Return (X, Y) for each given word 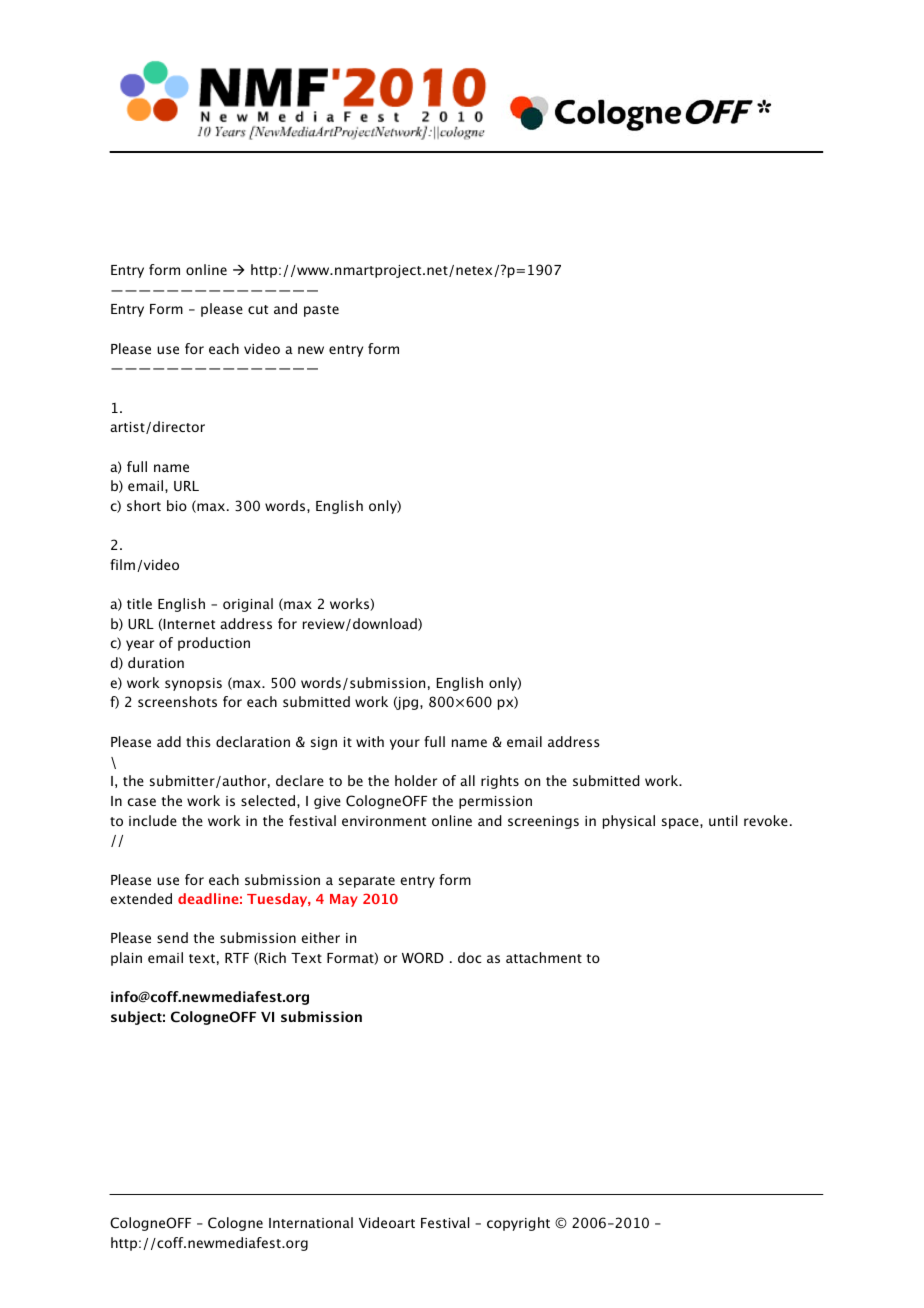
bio (177, 505)
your (405, 744)
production (214, 644)
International (311, 1222)
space (681, 823)
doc (469, 957)
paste (321, 311)
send (172, 937)
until (723, 820)
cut (258, 309)
